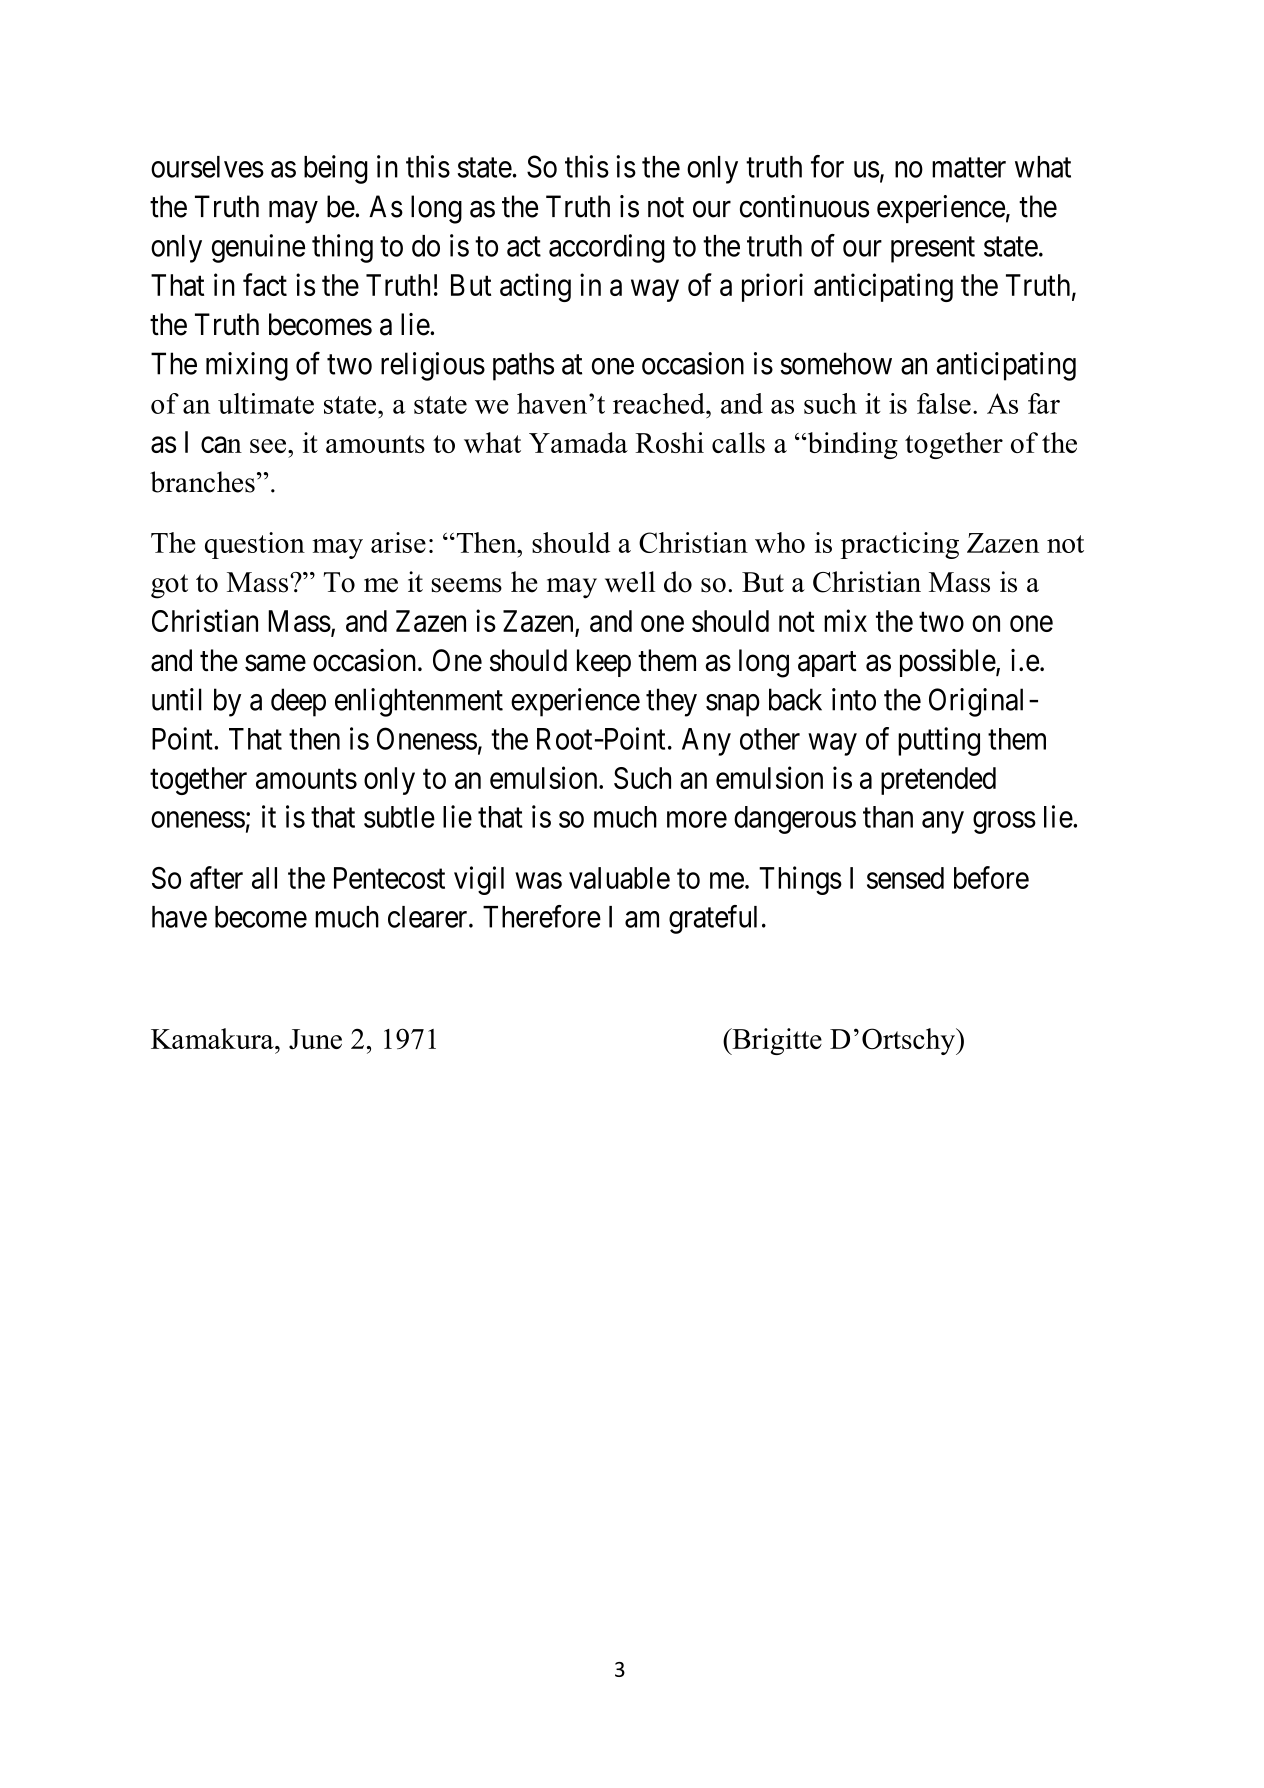 The width and height of the screenshot is (1264, 1788). Describe the element at coordinates (969, 168) in the screenshot. I see `matter` at that location.
